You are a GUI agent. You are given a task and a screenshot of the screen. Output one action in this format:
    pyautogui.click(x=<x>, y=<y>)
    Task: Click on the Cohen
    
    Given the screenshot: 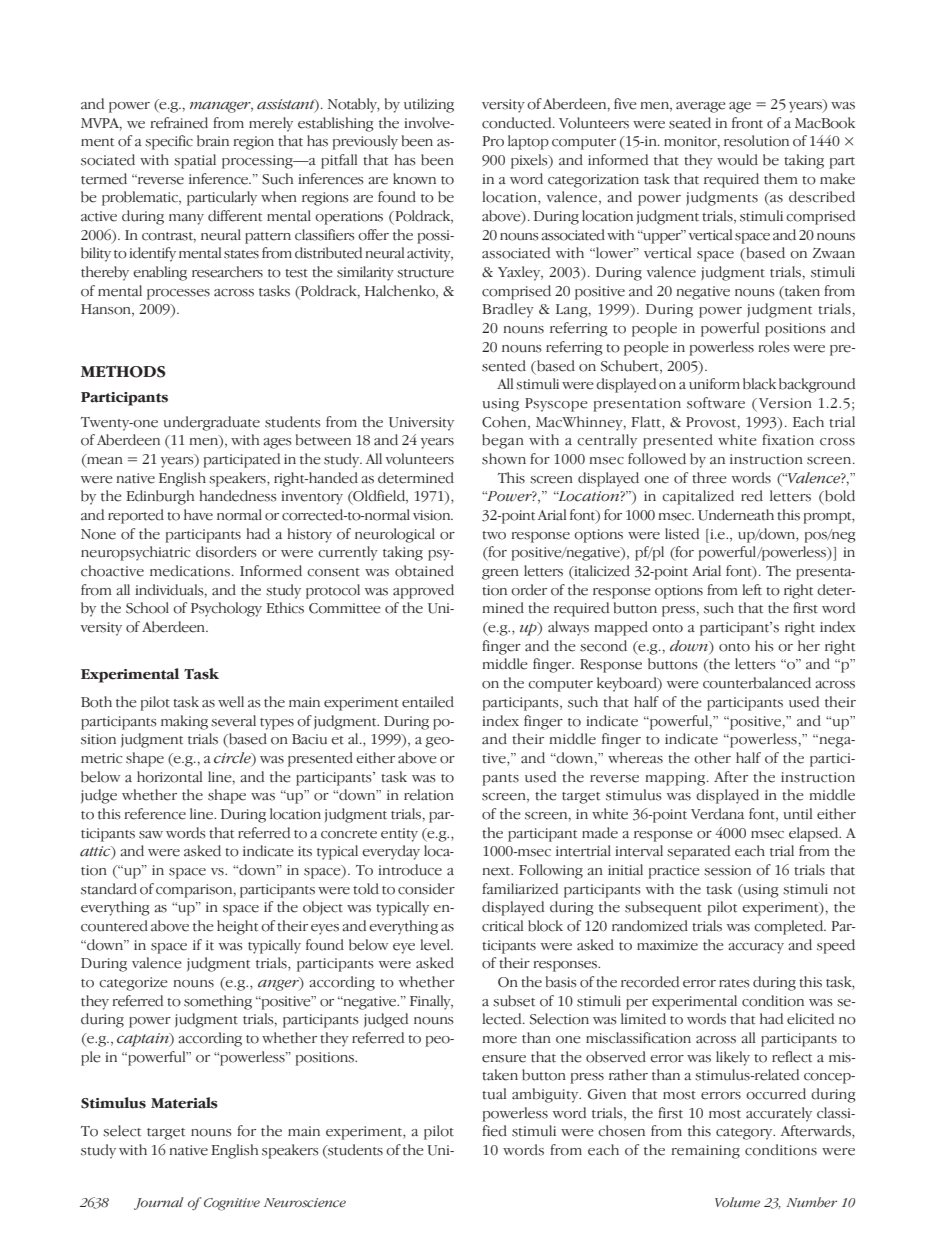 What is the action you would take?
    pyautogui.click(x=505, y=422)
